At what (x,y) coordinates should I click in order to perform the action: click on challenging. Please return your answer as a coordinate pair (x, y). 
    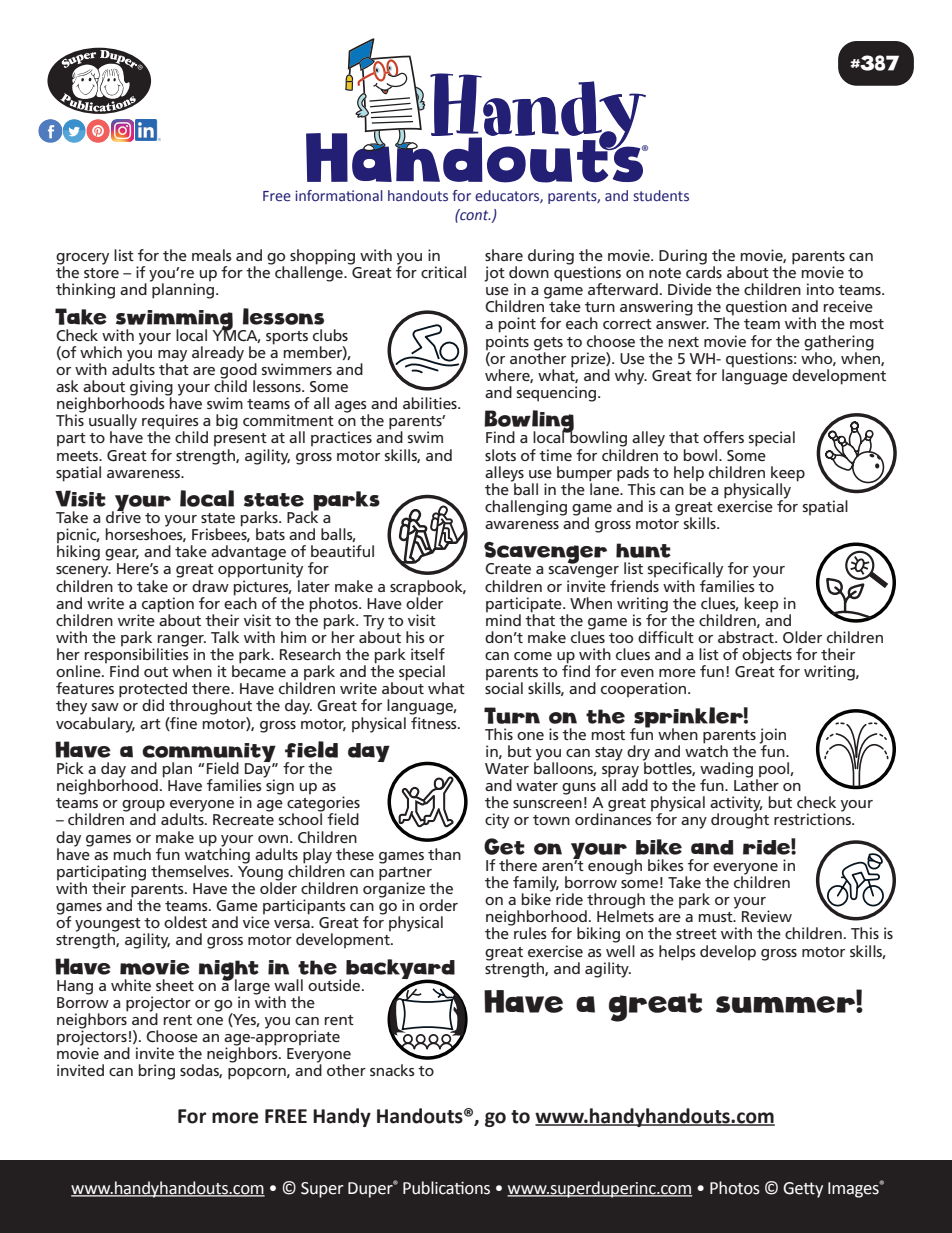
    Looking at the image, I should click on (526, 508).
